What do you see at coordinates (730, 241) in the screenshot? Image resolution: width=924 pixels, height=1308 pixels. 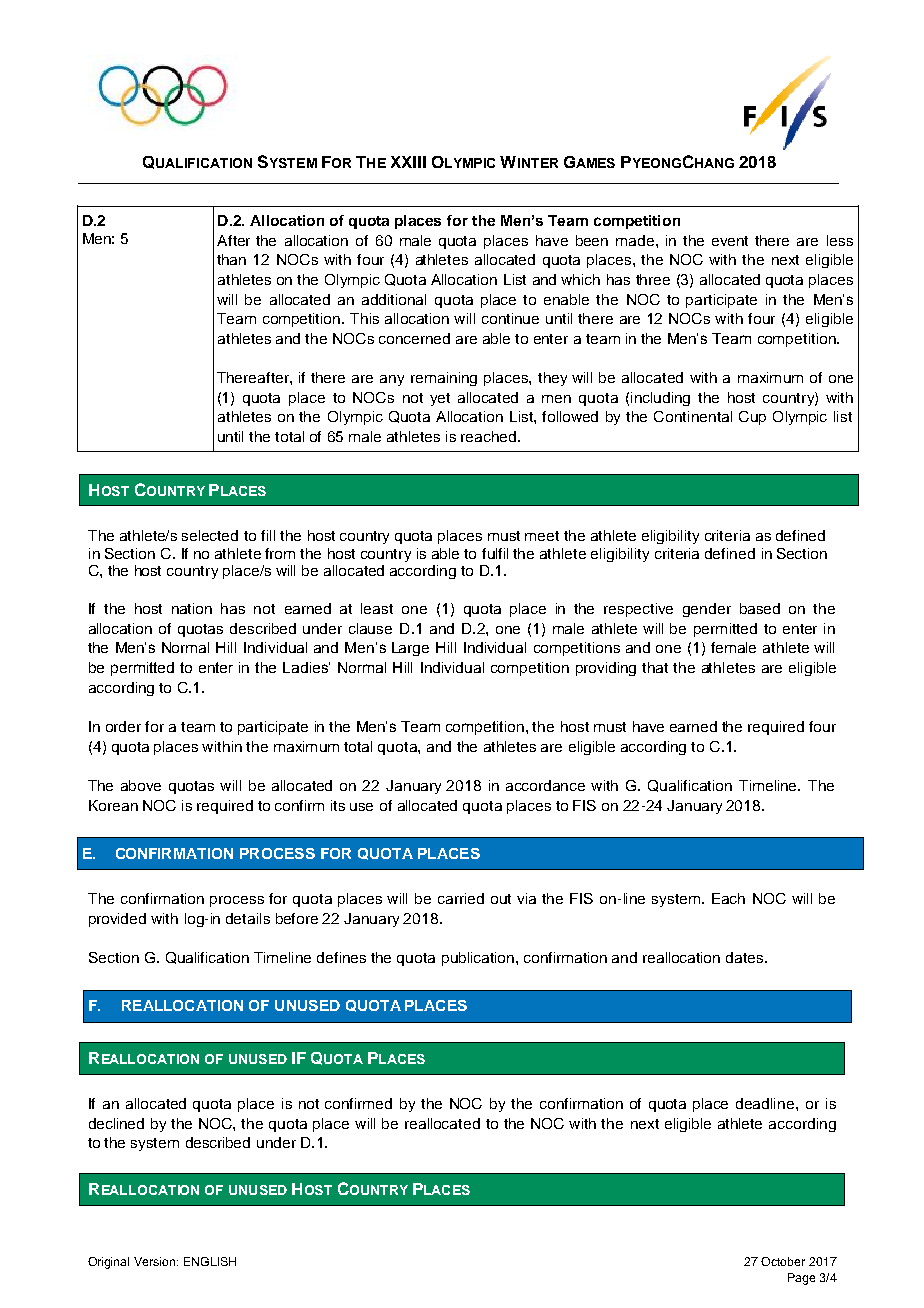 I see `event` at bounding box center [730, 241].
